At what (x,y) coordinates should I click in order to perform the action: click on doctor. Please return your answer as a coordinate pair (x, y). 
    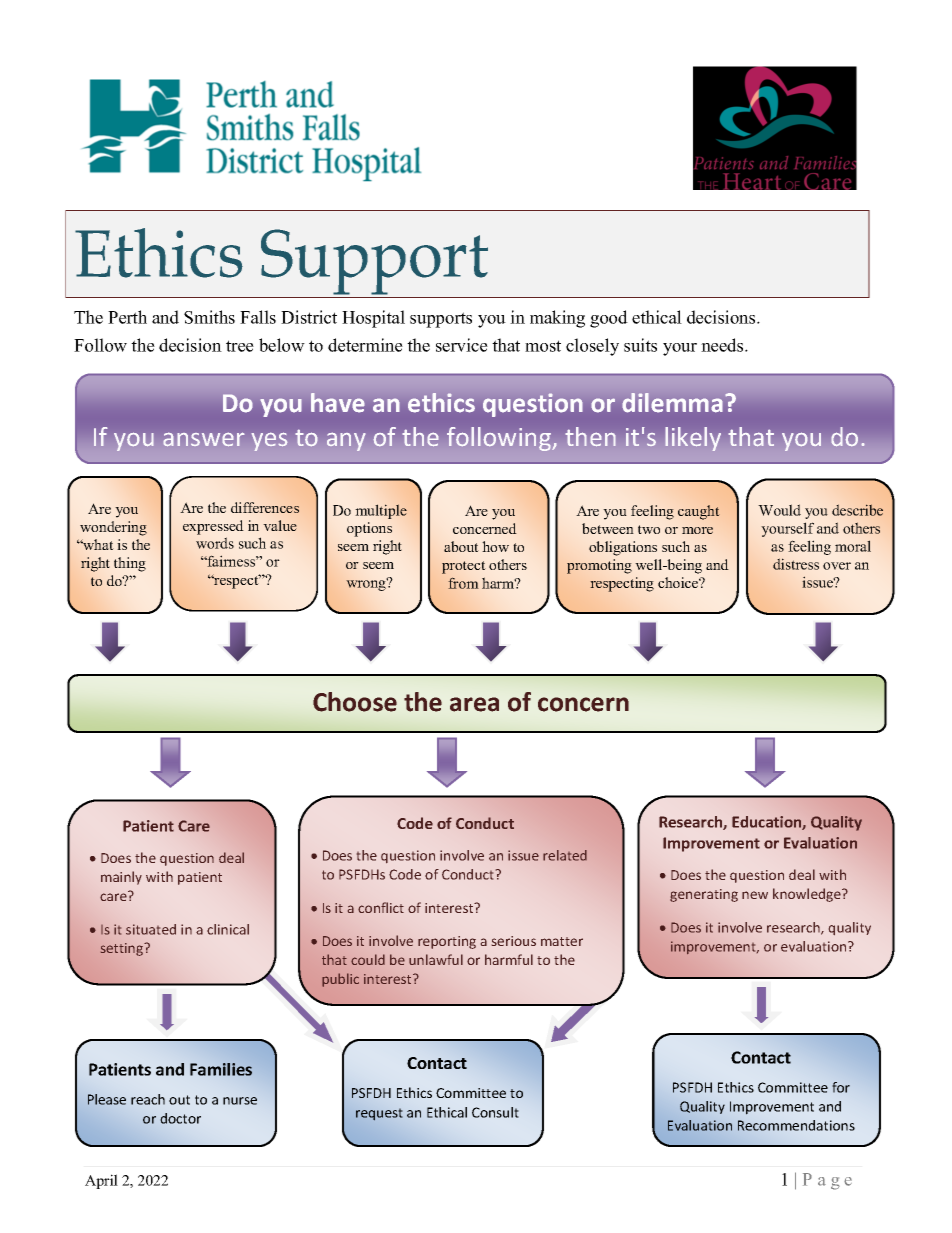
    Looking at the image, I should click on (180, 1118).
